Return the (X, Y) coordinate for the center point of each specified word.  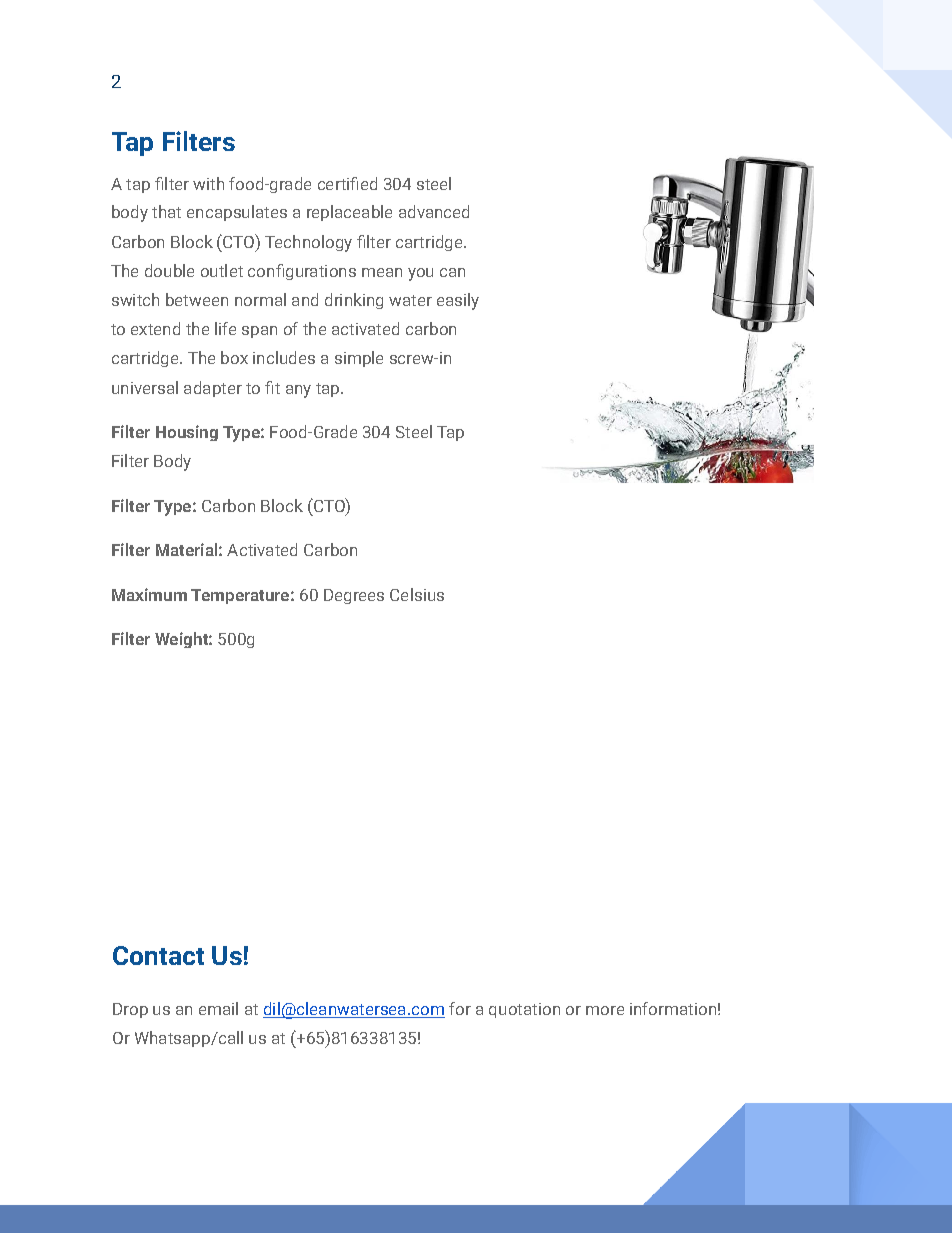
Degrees (354, 596)
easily (458, 301)
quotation (524, 1010)
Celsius (417, 594)
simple (359, 359)
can (452, 272)
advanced (434, 211)
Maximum (149, 594)
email (218, 1008)
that (166, 211)
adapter (213, 389)
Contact (158, 955)
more (605, 1010)
